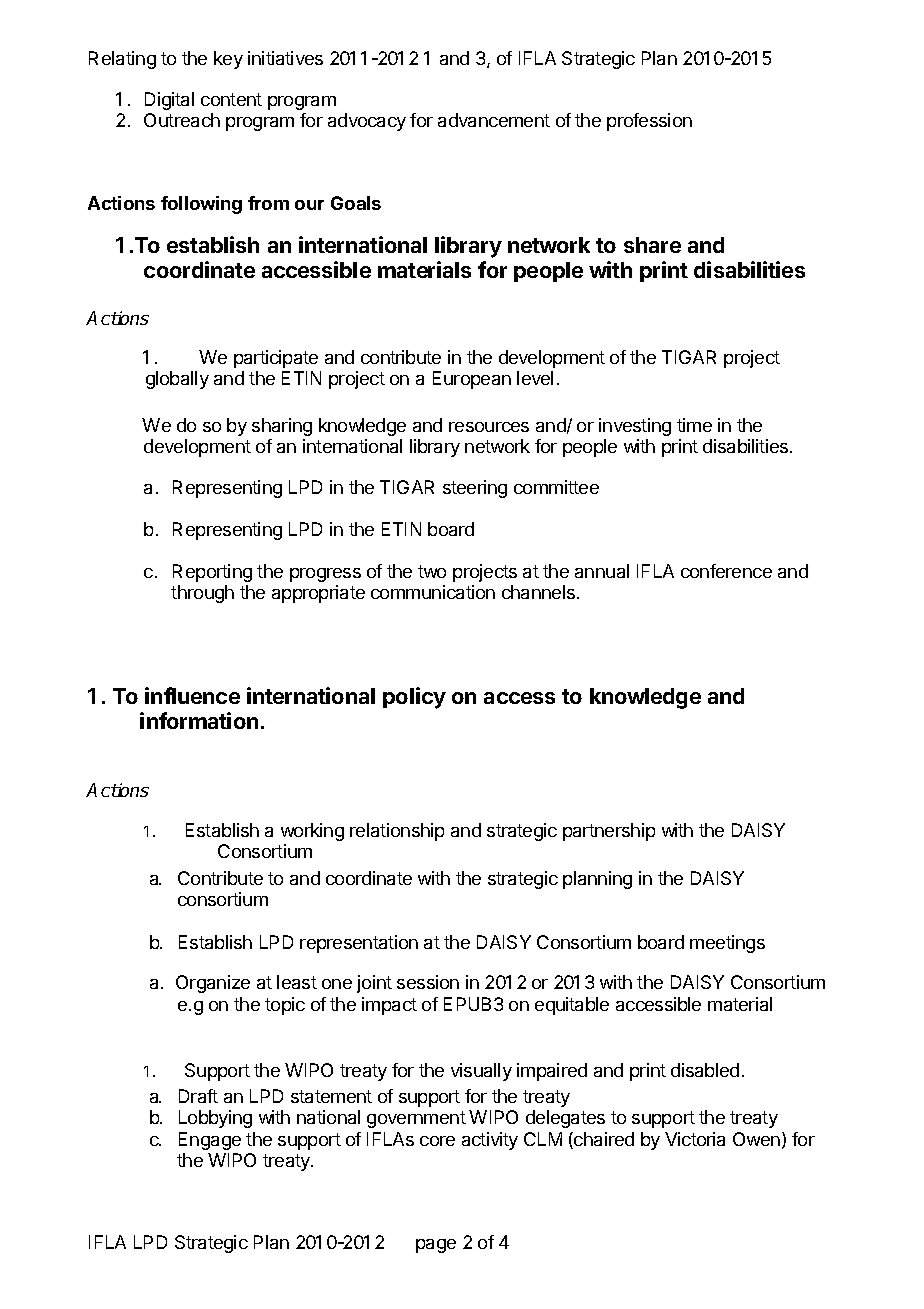 The height and width of the screenshot is (1309, 924). I want to click on advancement, so click(494, 120).
